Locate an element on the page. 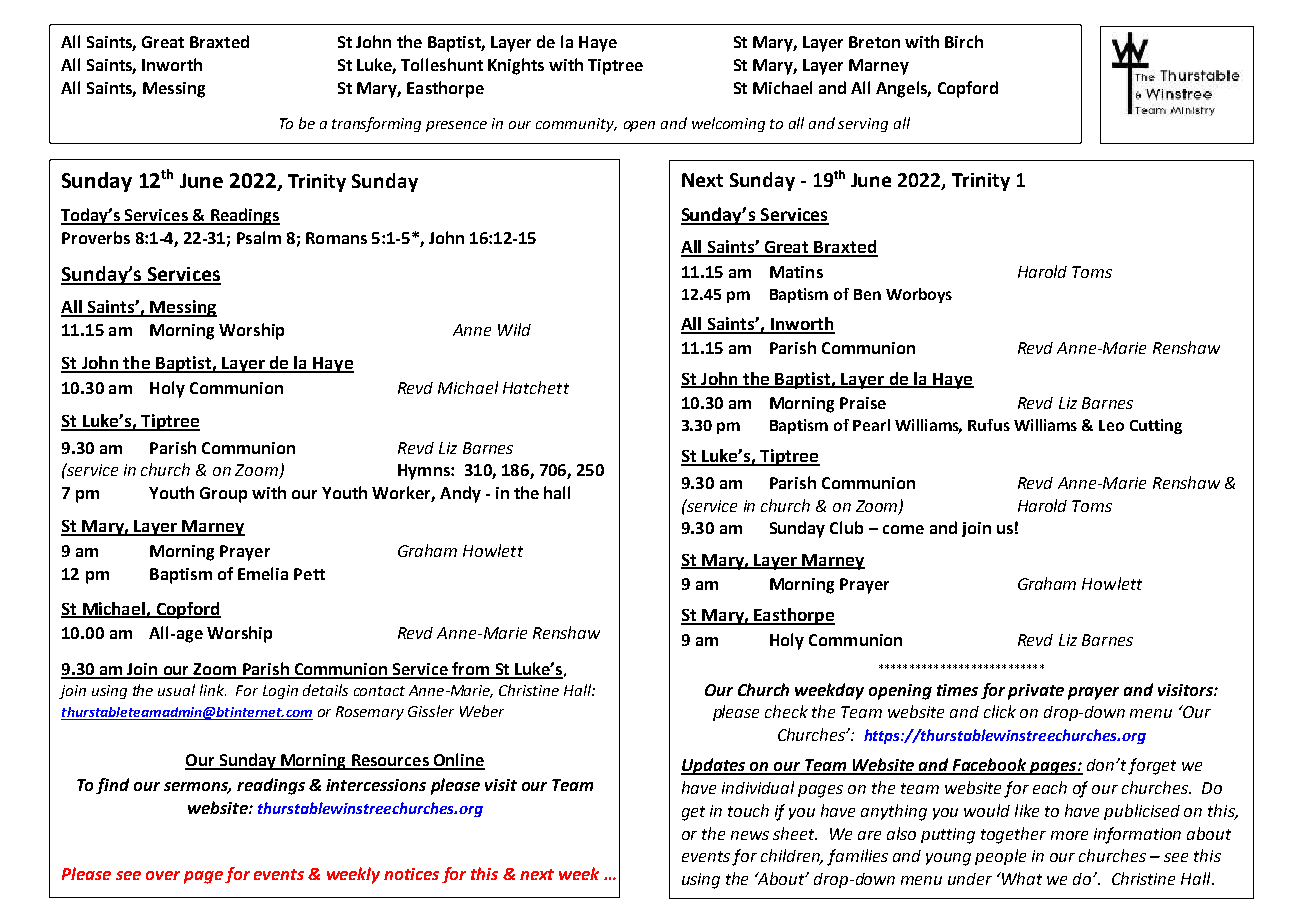 Image resolution: width=1308 pixels, height=924 pixels. Psalm is located at coordinates (259, 237).
